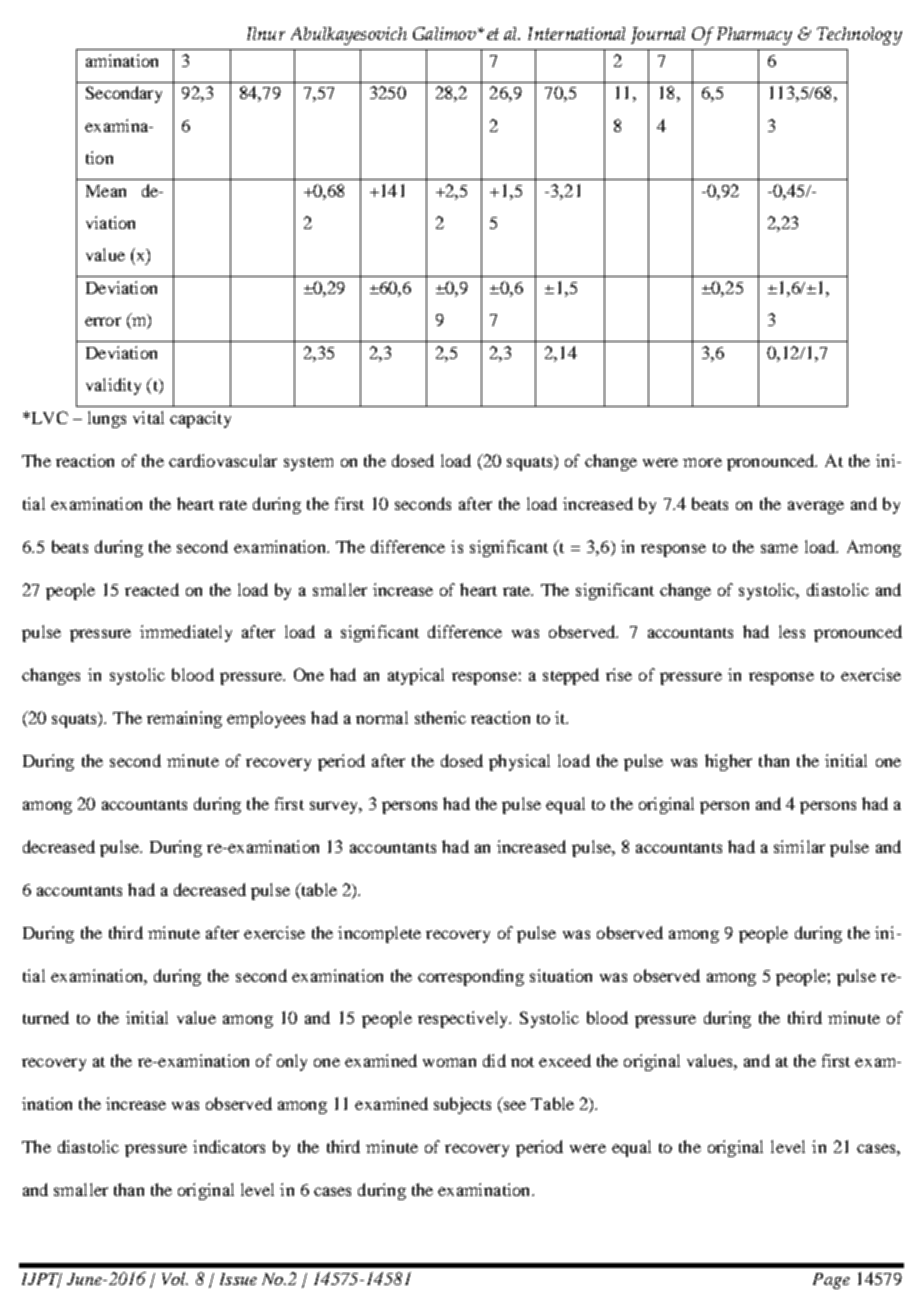 This image has height=1308, width=924. What do you see at coordinates (754, 36) in the image?
I see `Pharmacy` at bounding box center [754, 36].
